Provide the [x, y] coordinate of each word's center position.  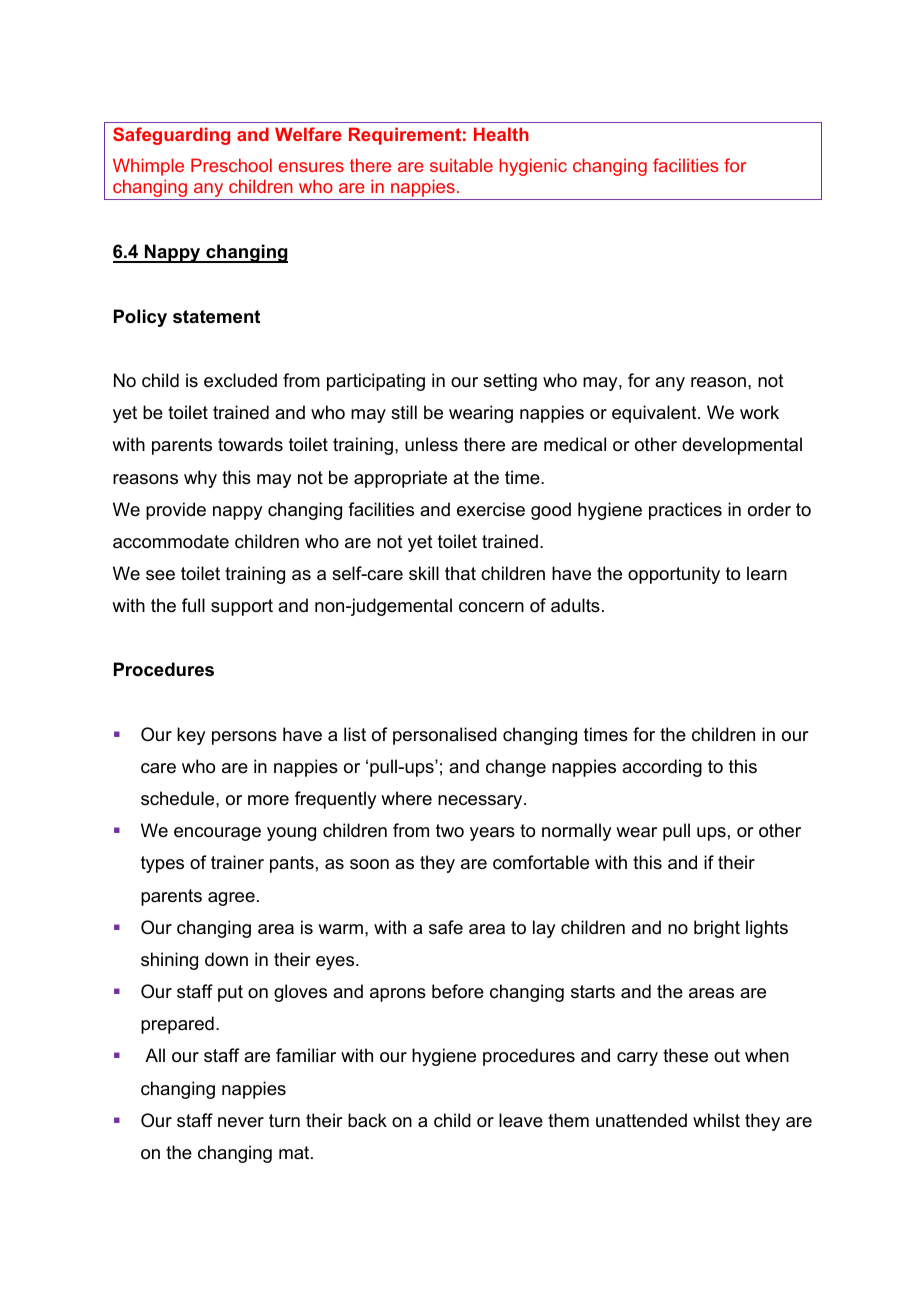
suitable [461, 165]
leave [521, 1120]
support [242, 607]
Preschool [231, 165]
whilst [716, 1120]
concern [491, 607]
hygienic [533, 167]
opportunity [674, 575]
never [241, 1122]
